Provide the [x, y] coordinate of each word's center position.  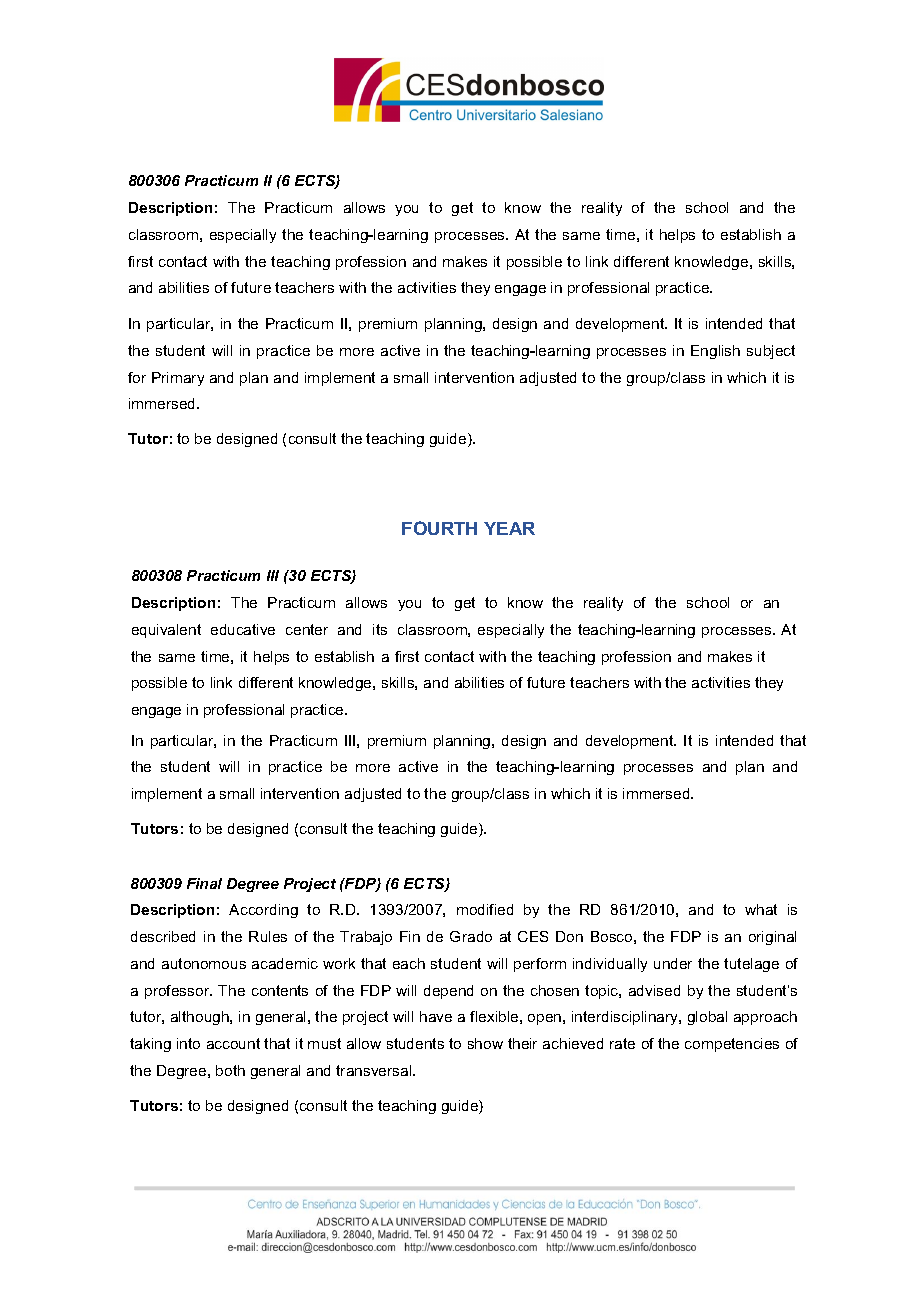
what [761, 909]
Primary [178, 379]
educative [243, 629]
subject [771, 352]
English [715, 352]
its [380, 629]
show [485, 1043]
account [233, 1043]
